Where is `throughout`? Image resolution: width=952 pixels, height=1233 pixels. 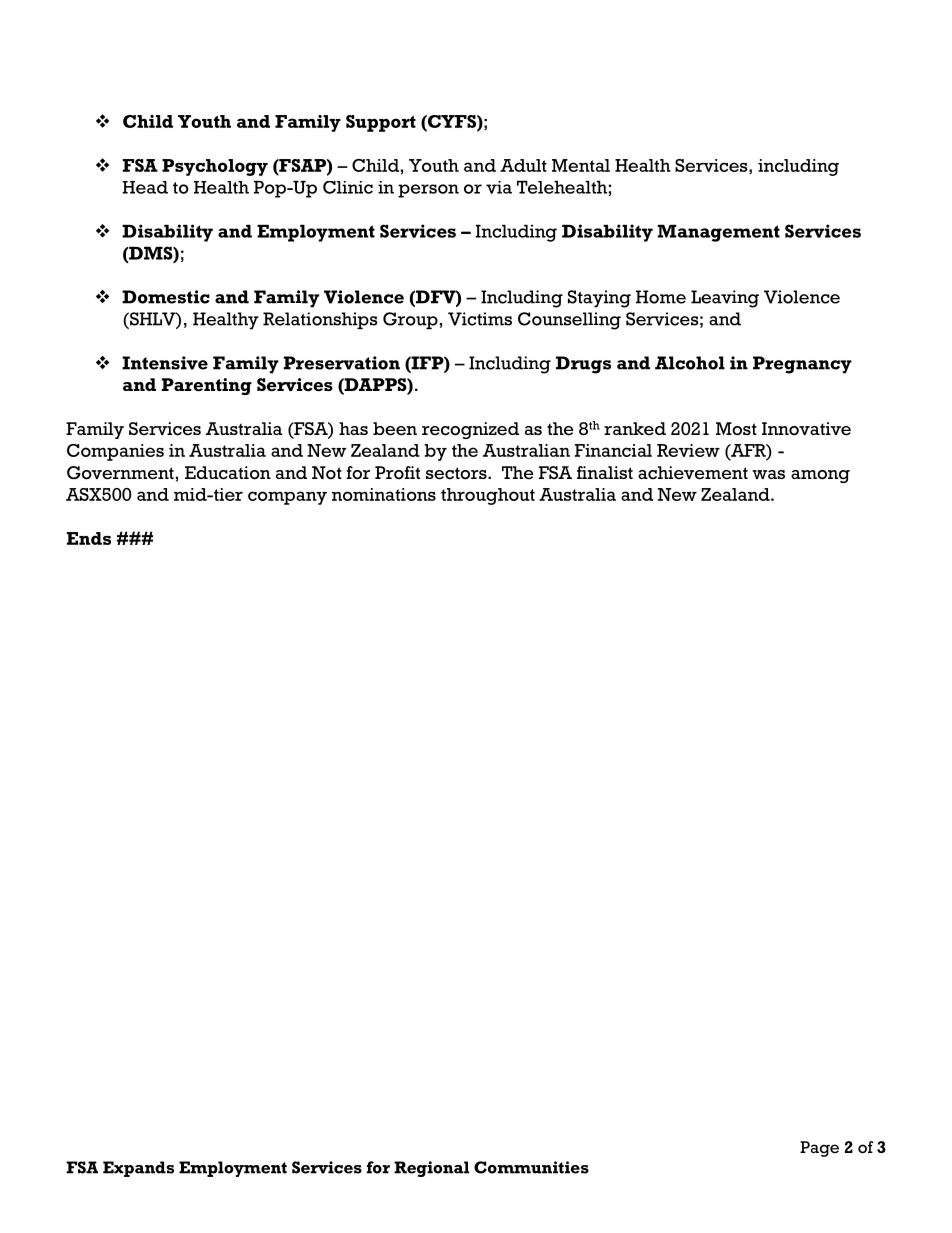
throughout is located at coordinates (488, 496).
